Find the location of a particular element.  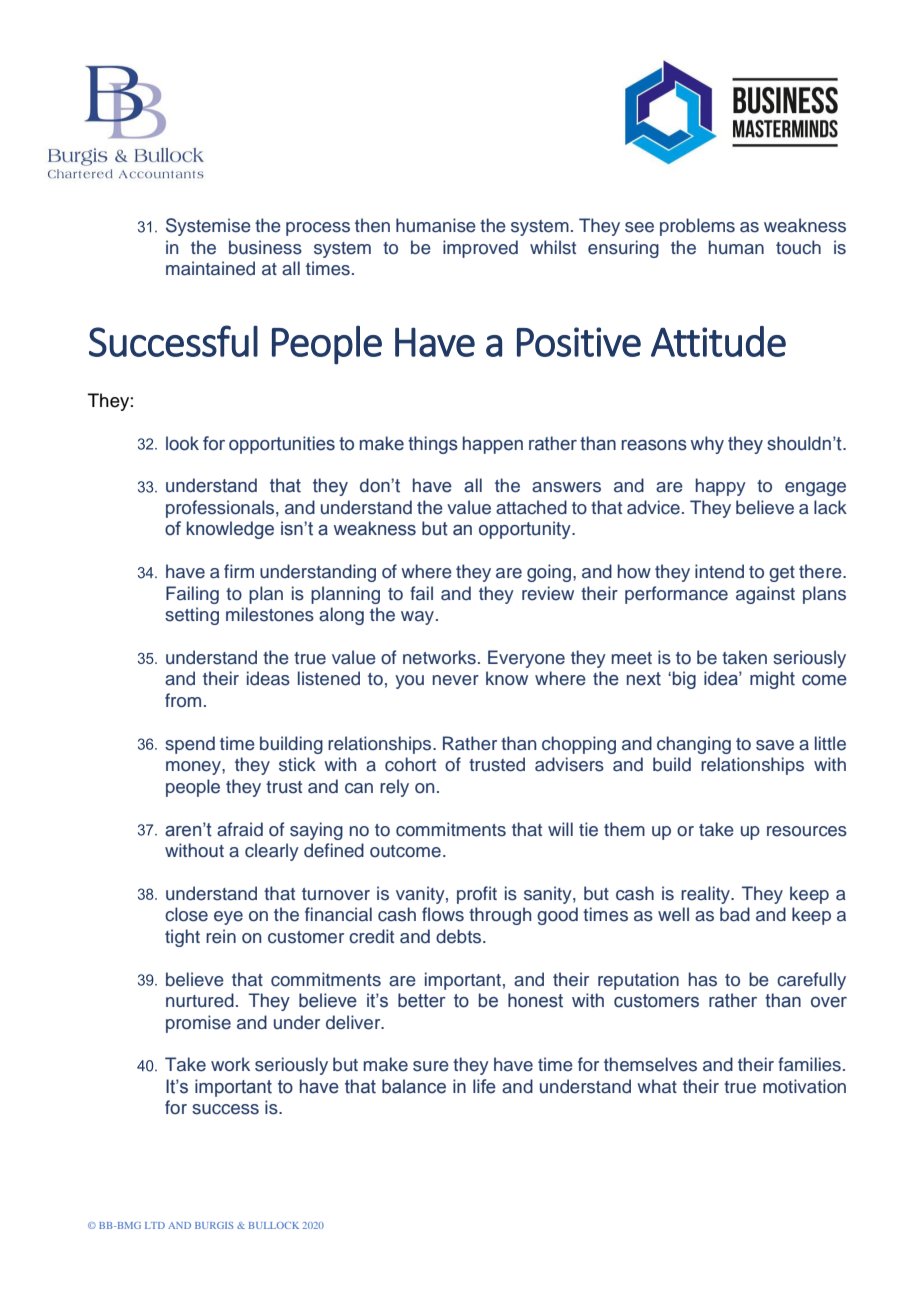

improved is located at coordinates (480, 249).
